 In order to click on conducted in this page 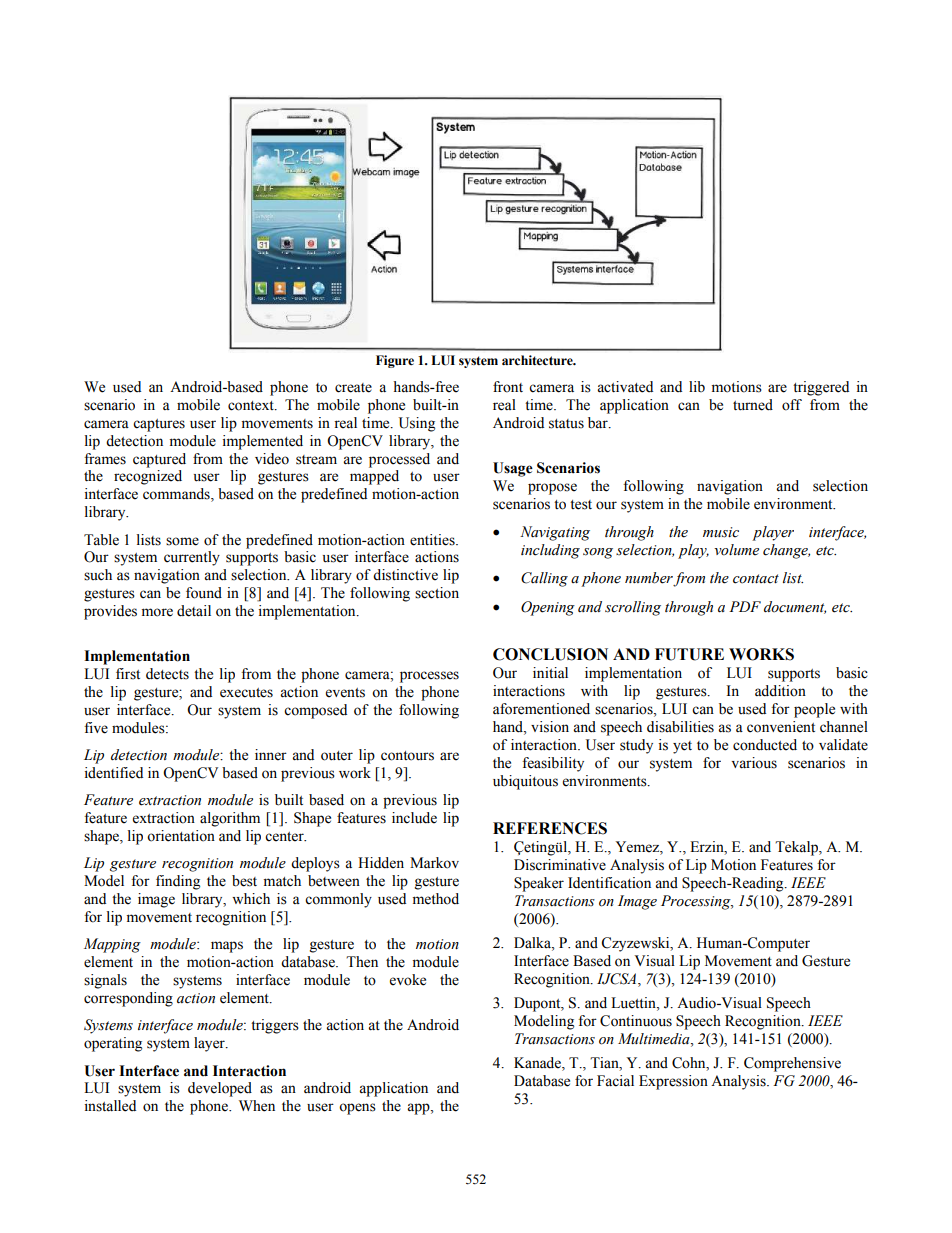, I will do `click(765, 745)`.
